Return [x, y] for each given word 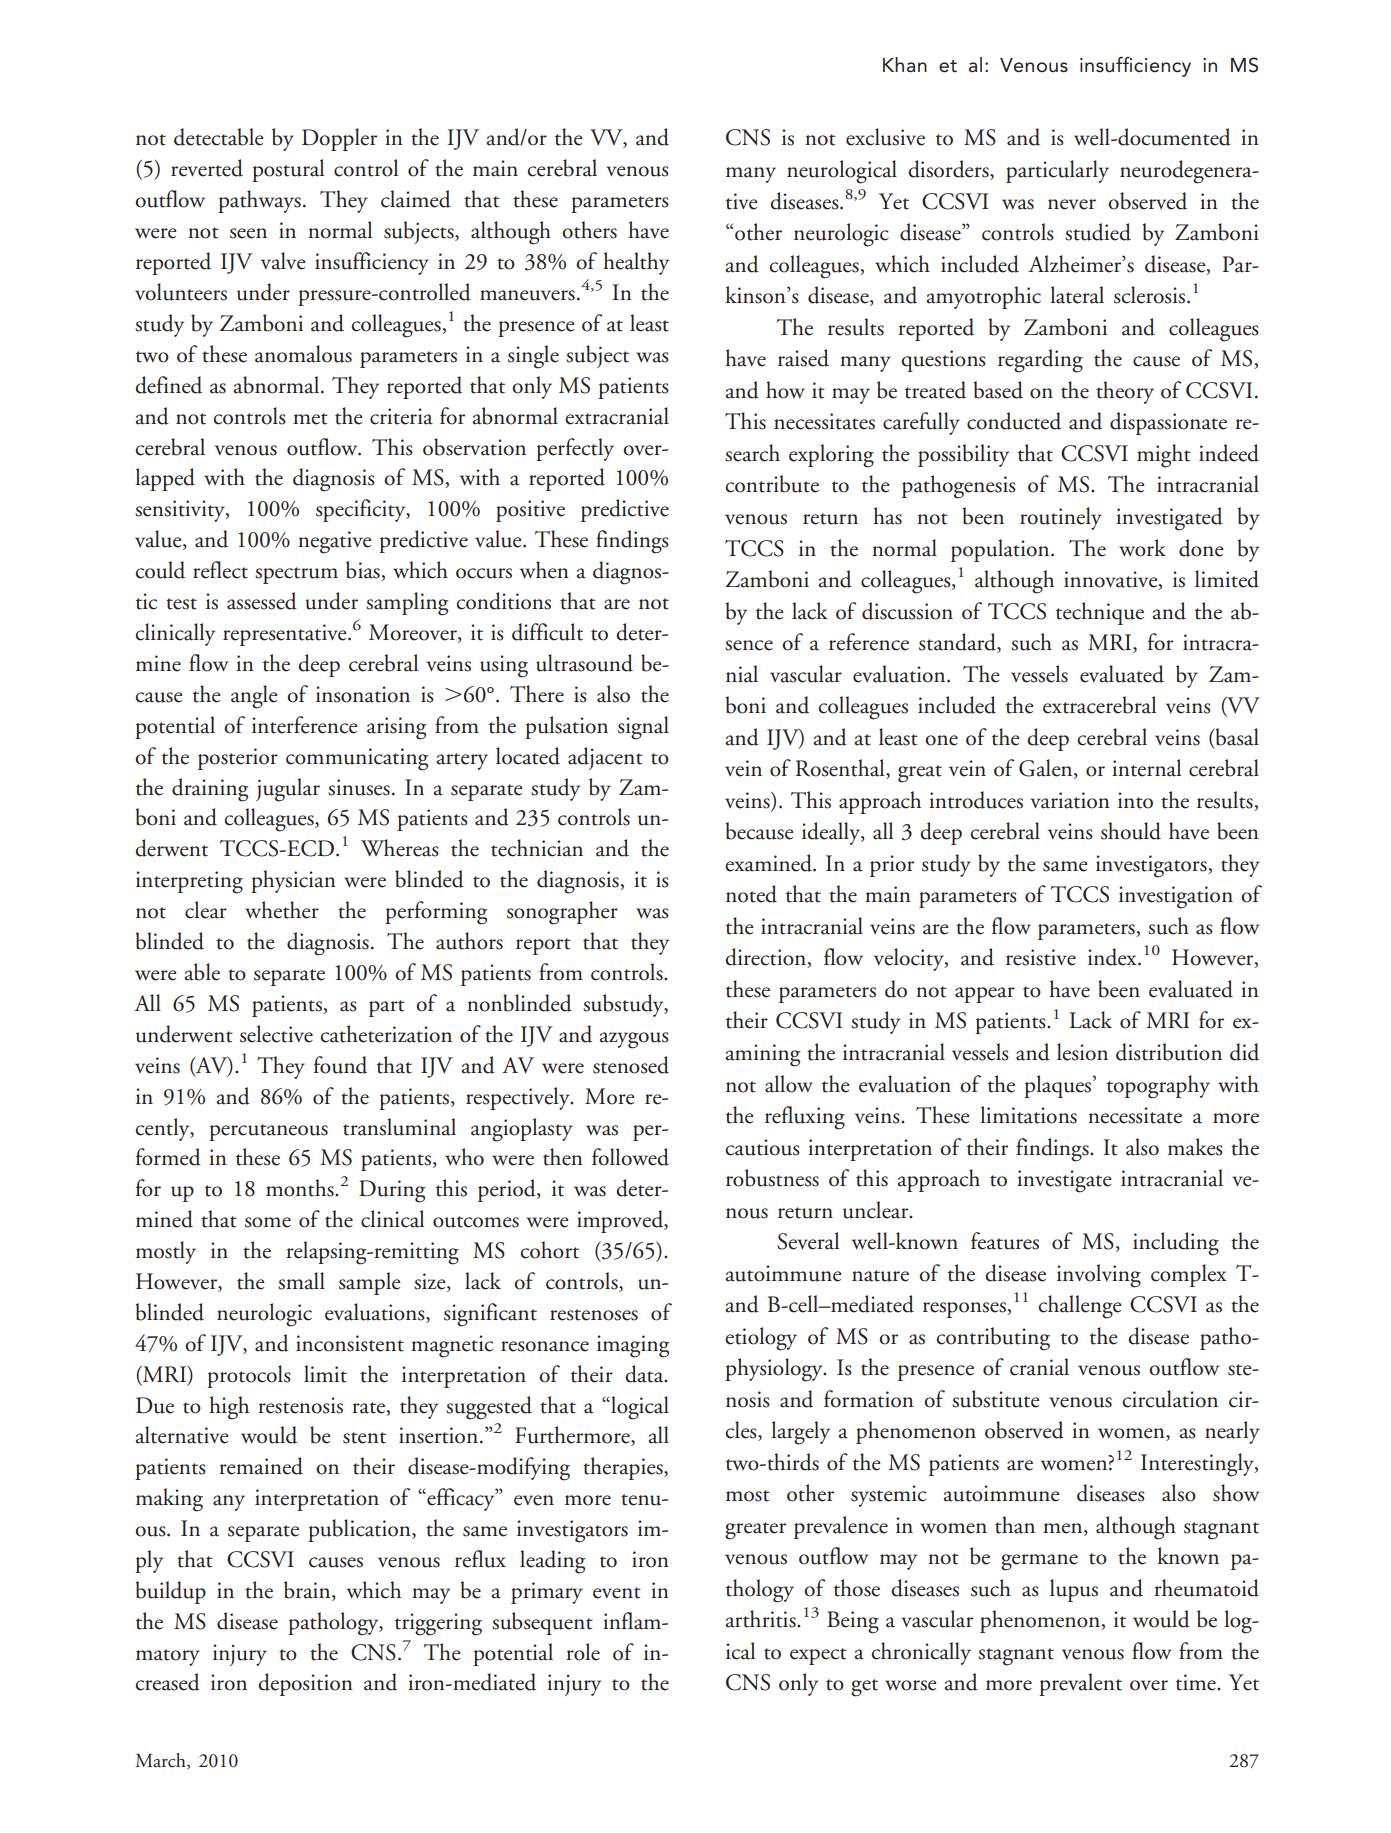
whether [282, 910]
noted [751, 894]
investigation [1176, 897]
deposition [305, 1684]
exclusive [885, 137]
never [1072, 204]
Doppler [339, 139]
